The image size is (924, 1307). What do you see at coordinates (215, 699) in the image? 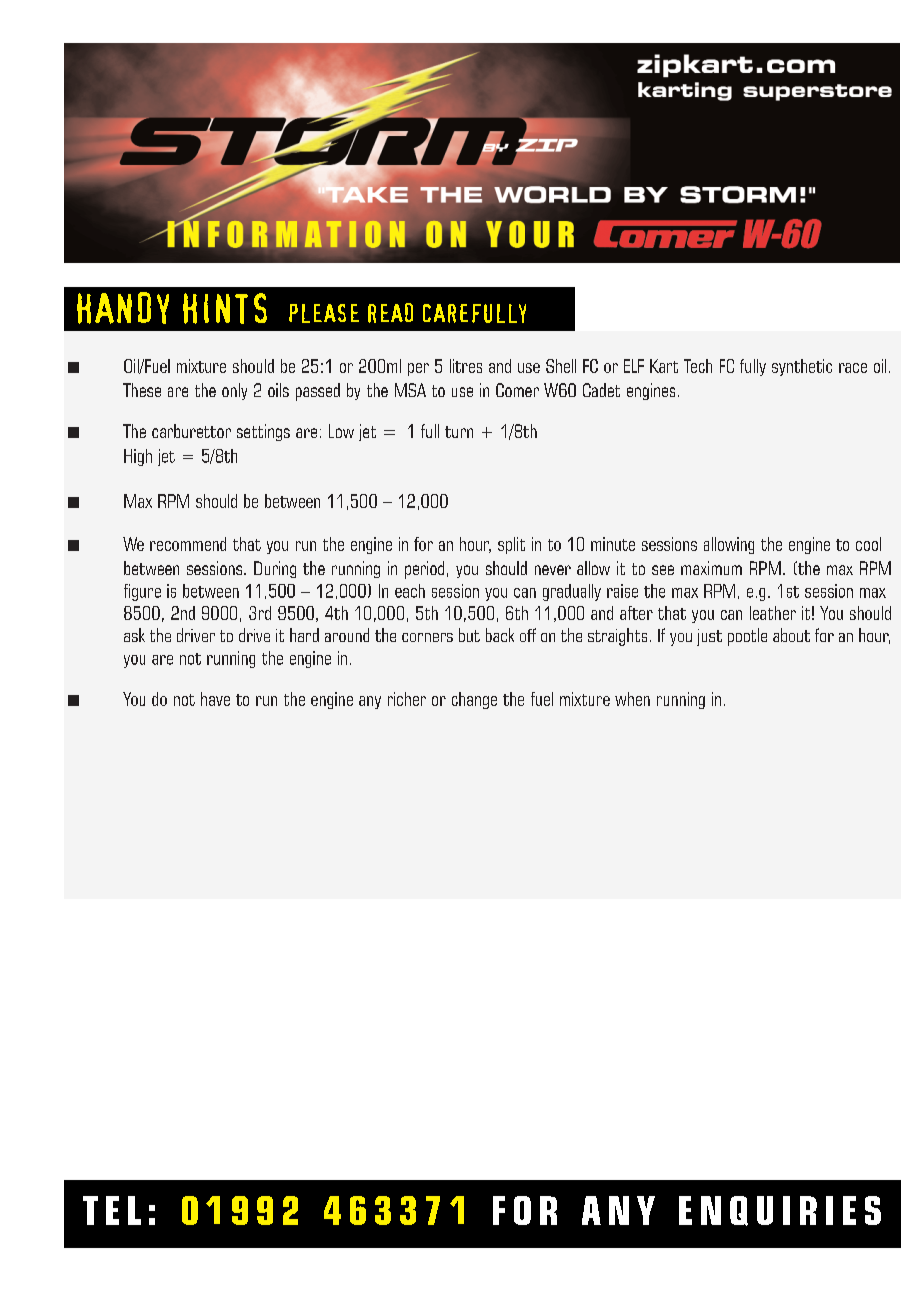
I see `have` at bounding box center [215, 699].
